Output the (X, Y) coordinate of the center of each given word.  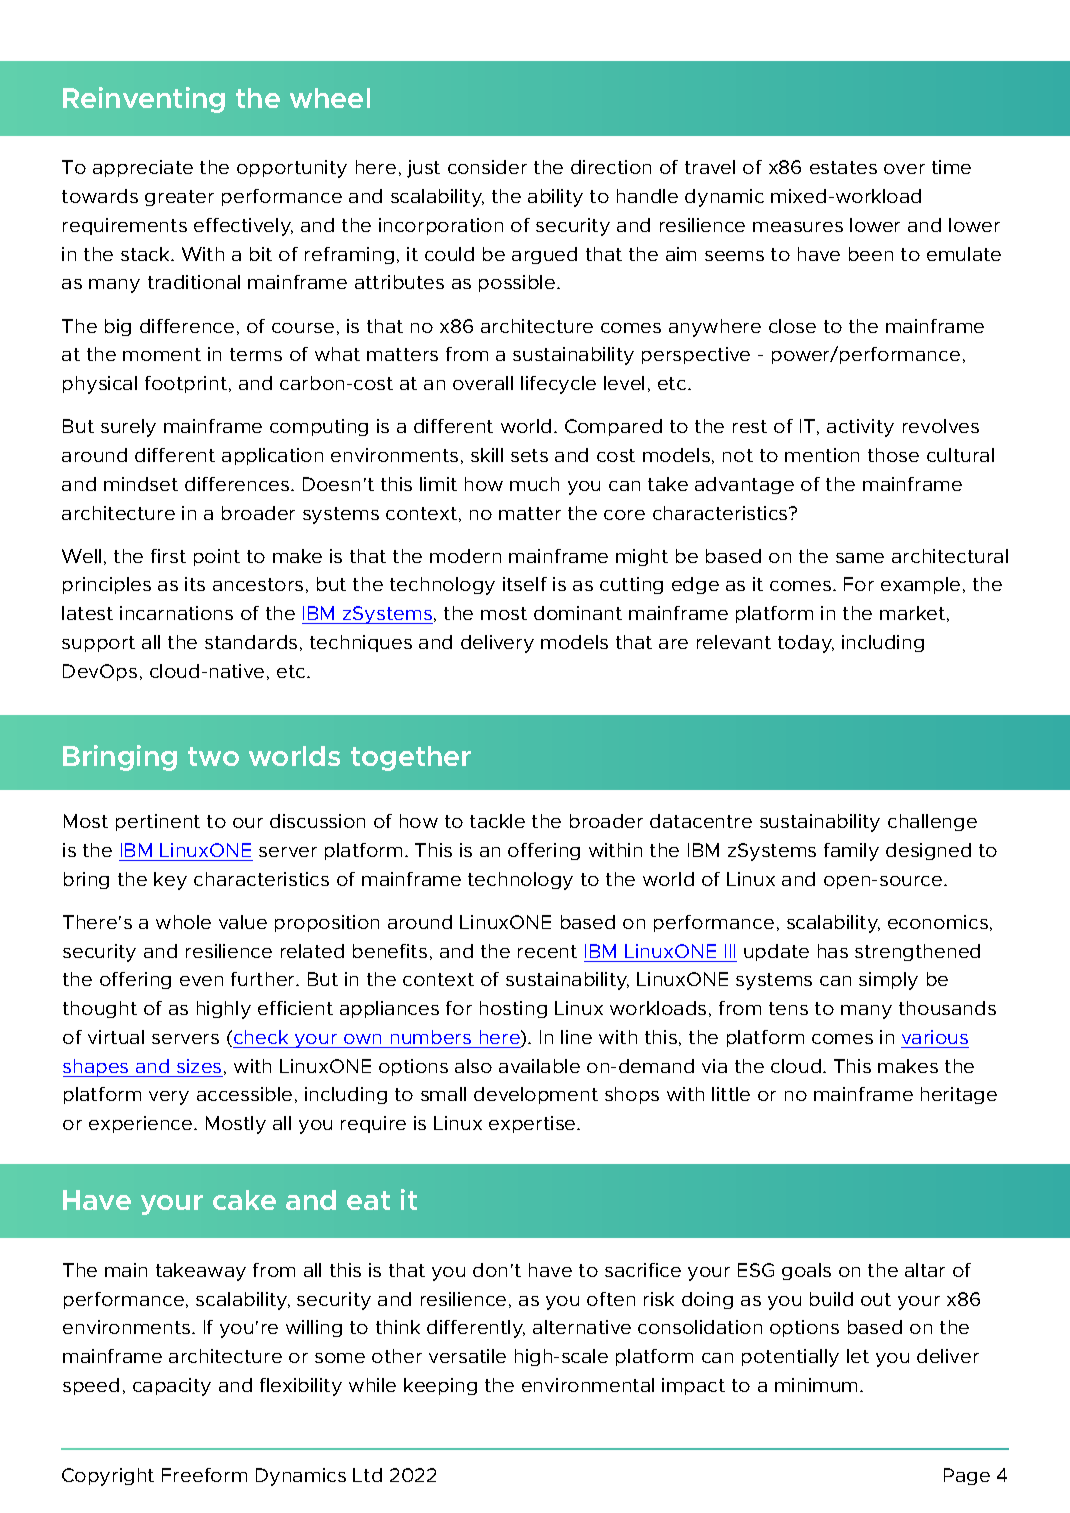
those (893, 455)
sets (529, 455)
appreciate (143, 168)
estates (843, 167)
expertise (533, 1124)
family (851, 852)
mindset (141, 484)
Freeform (204, 1475)
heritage (959, 1095)
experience (142, 1124)
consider (487, 167)
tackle (497, 821)
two (213, 756)
